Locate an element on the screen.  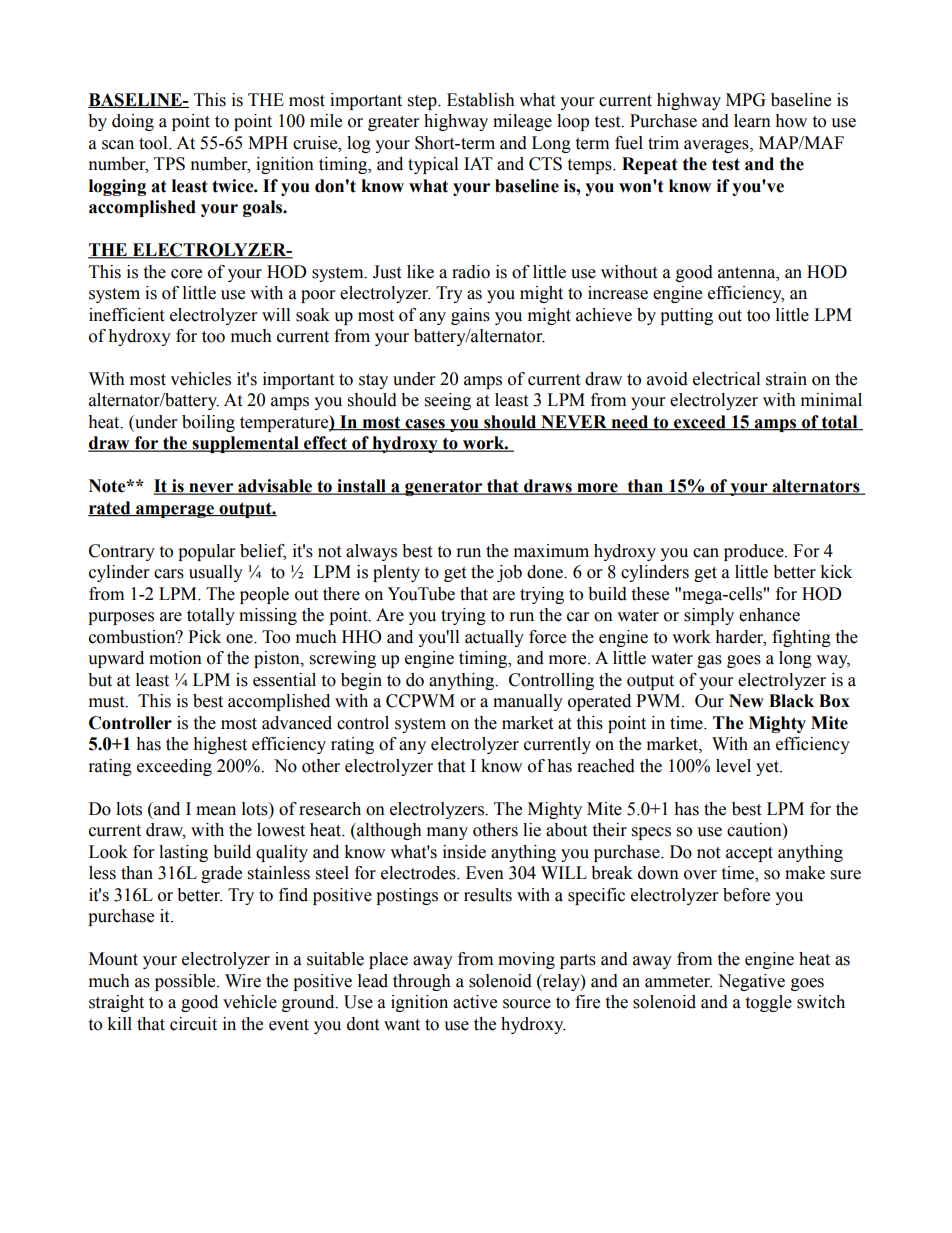
job is located at coordinates (509, 573).
